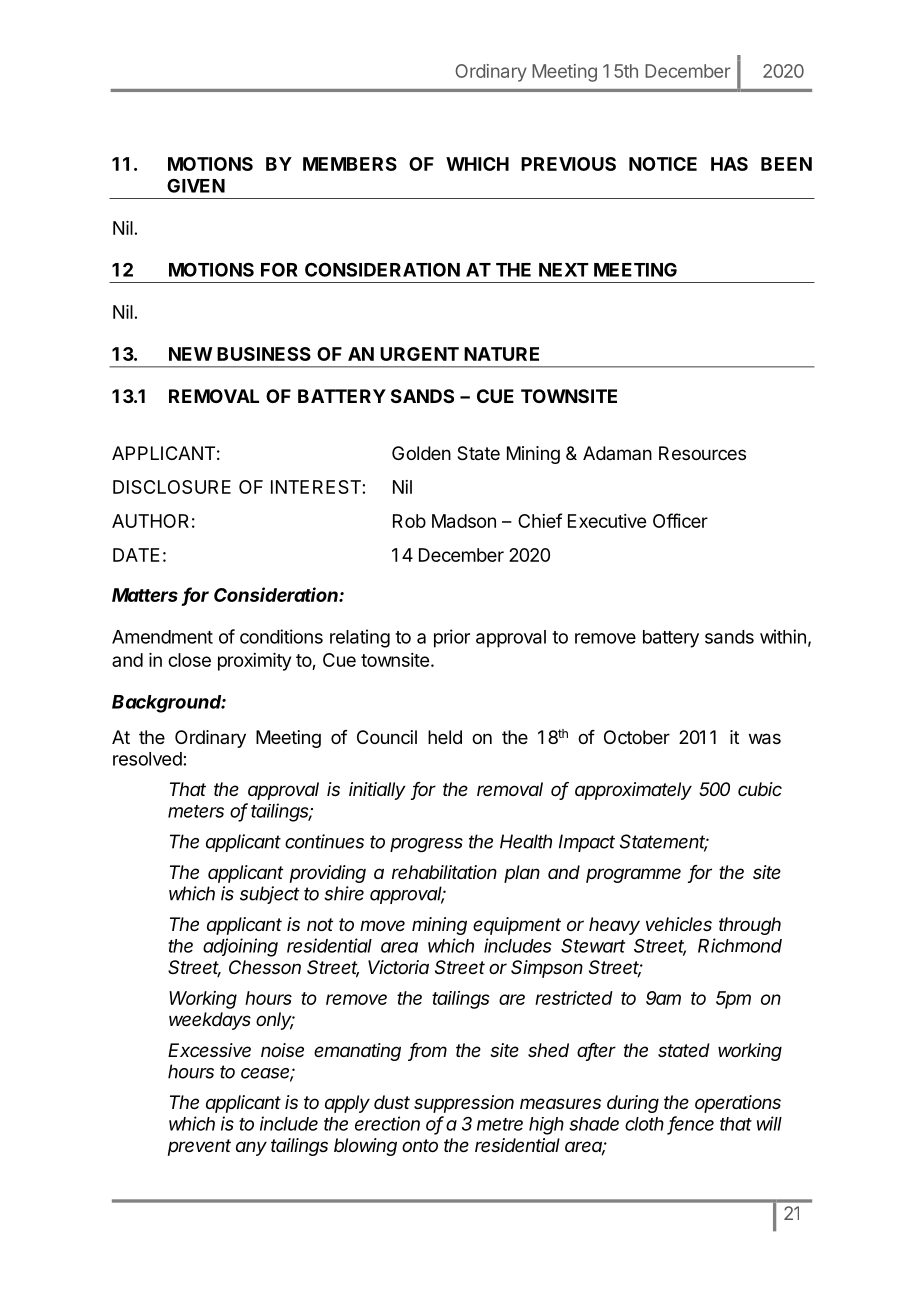 This document has height=1308, width=924. What do you see at coordinates (189, 660) in the document?
I see `close` at bounding box center [189, 660].
